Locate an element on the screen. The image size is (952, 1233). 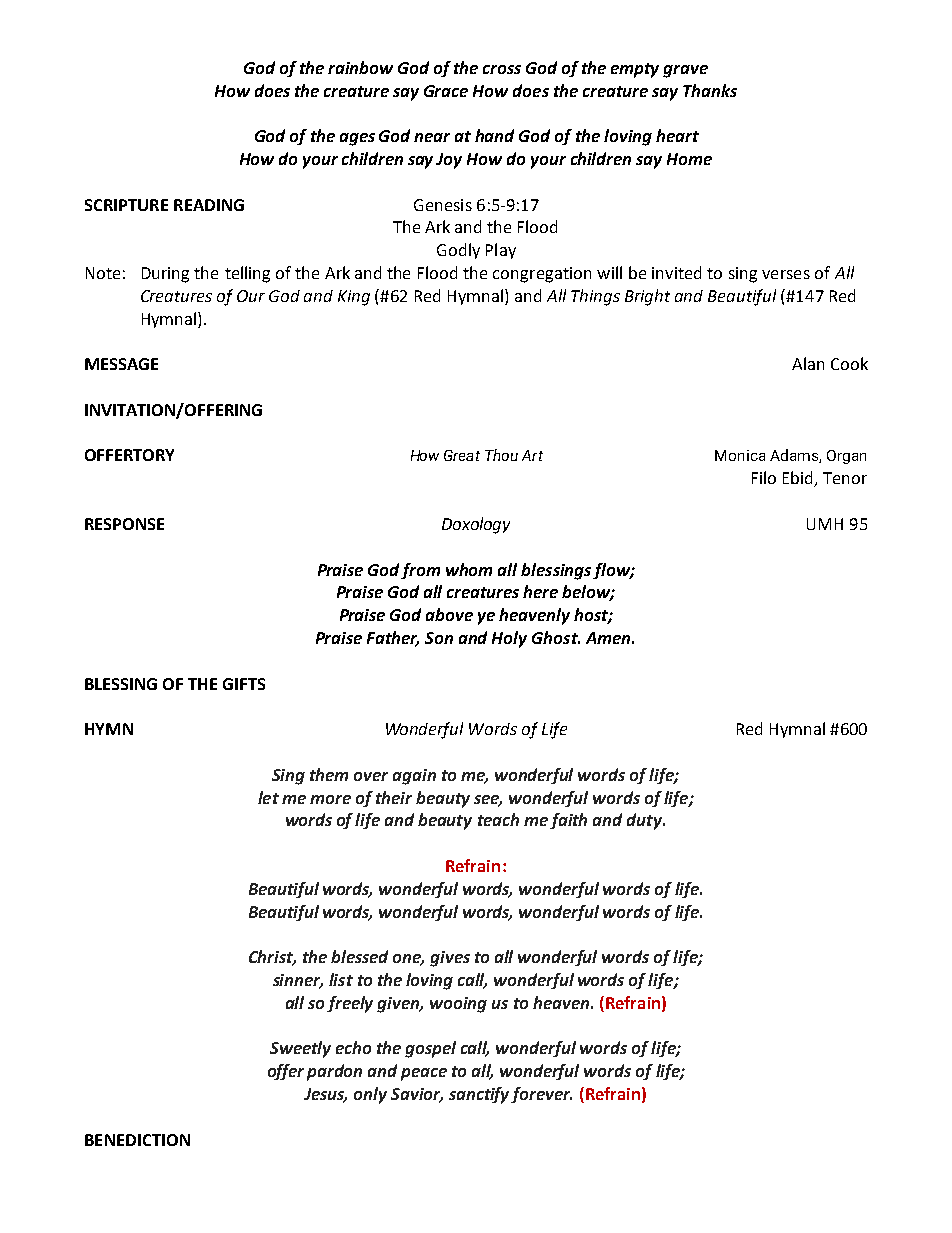
READING is located at coordinates (209, 205).
